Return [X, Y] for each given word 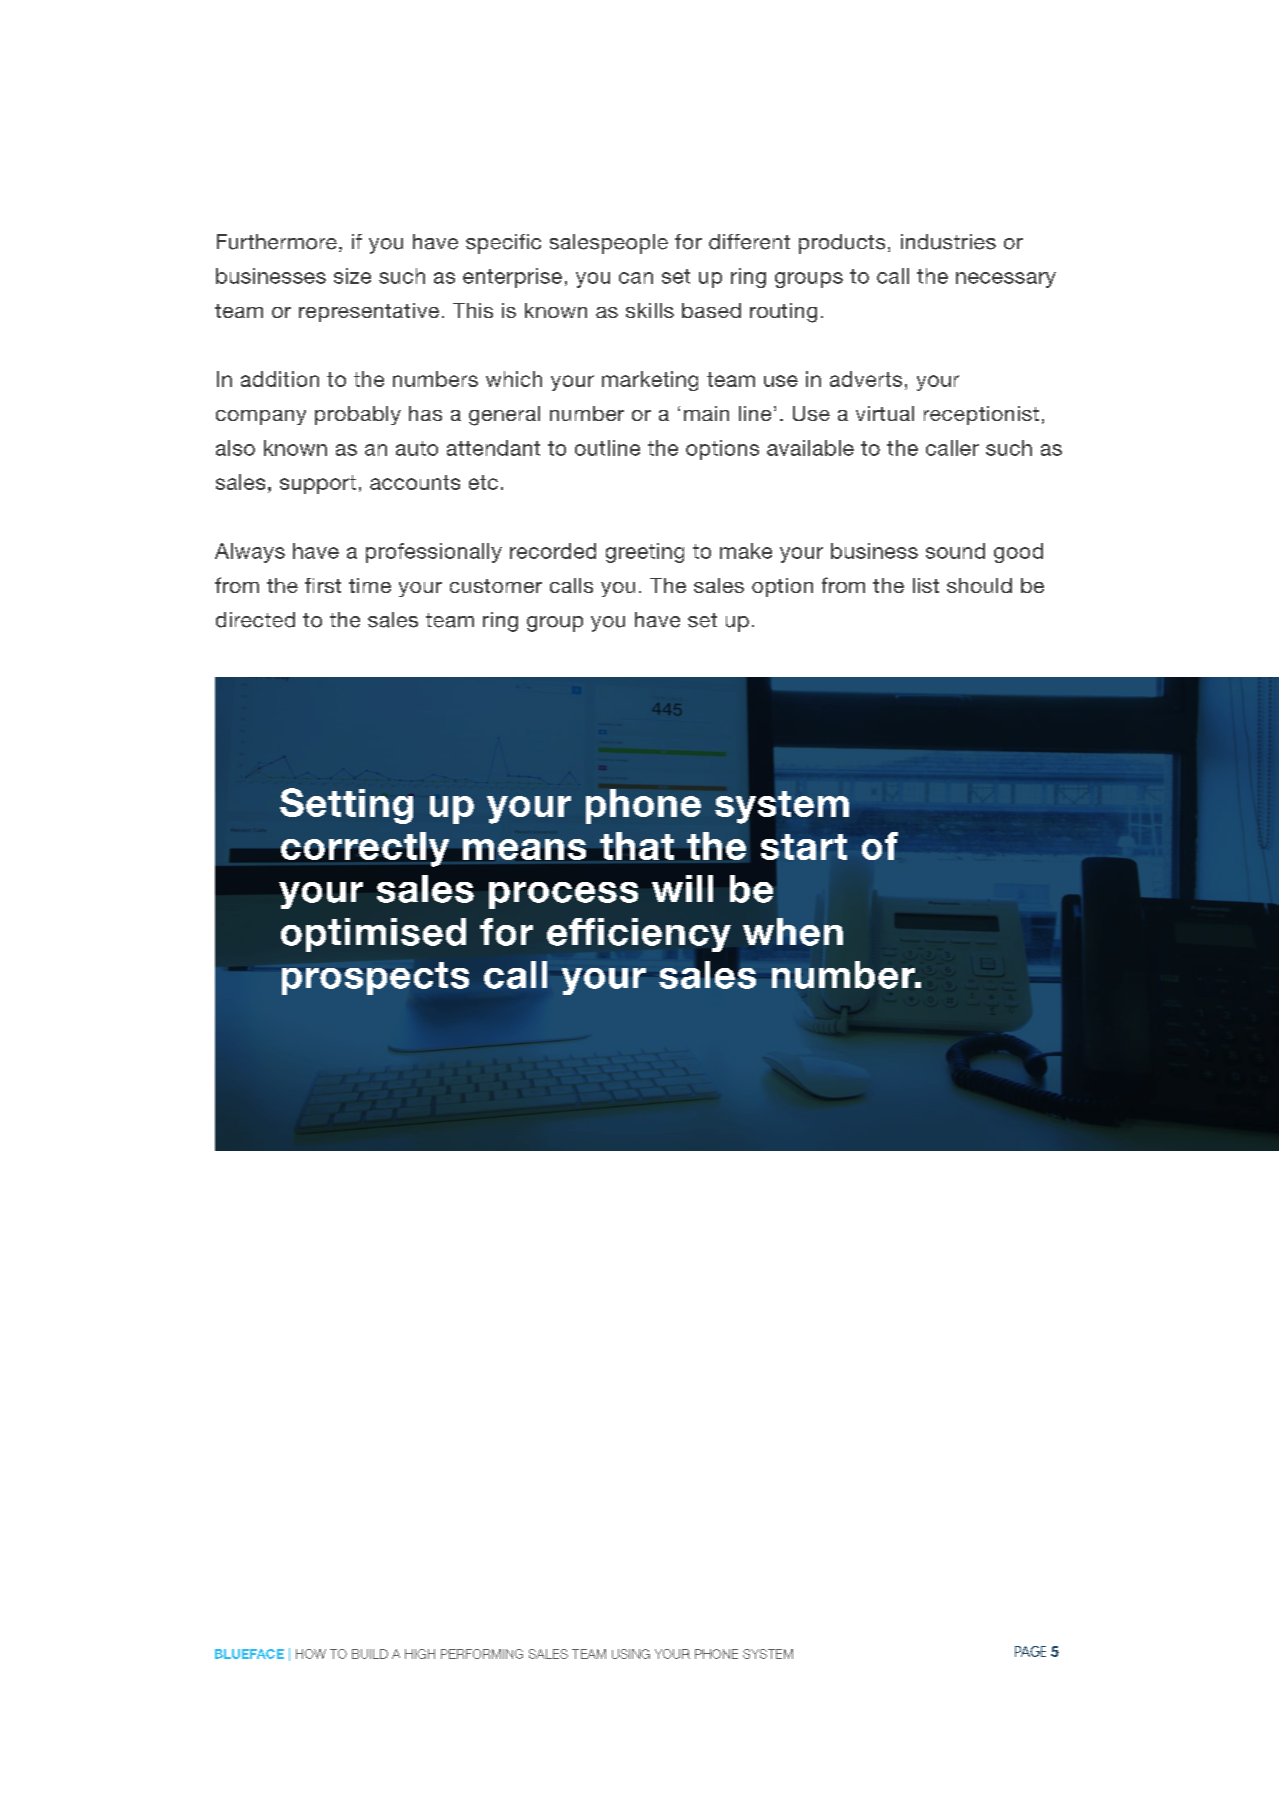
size [352, 276]
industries [948, 242]
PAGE [1030, 1651]
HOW [311, 1654]
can [636, 278]
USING [631, 1654]
